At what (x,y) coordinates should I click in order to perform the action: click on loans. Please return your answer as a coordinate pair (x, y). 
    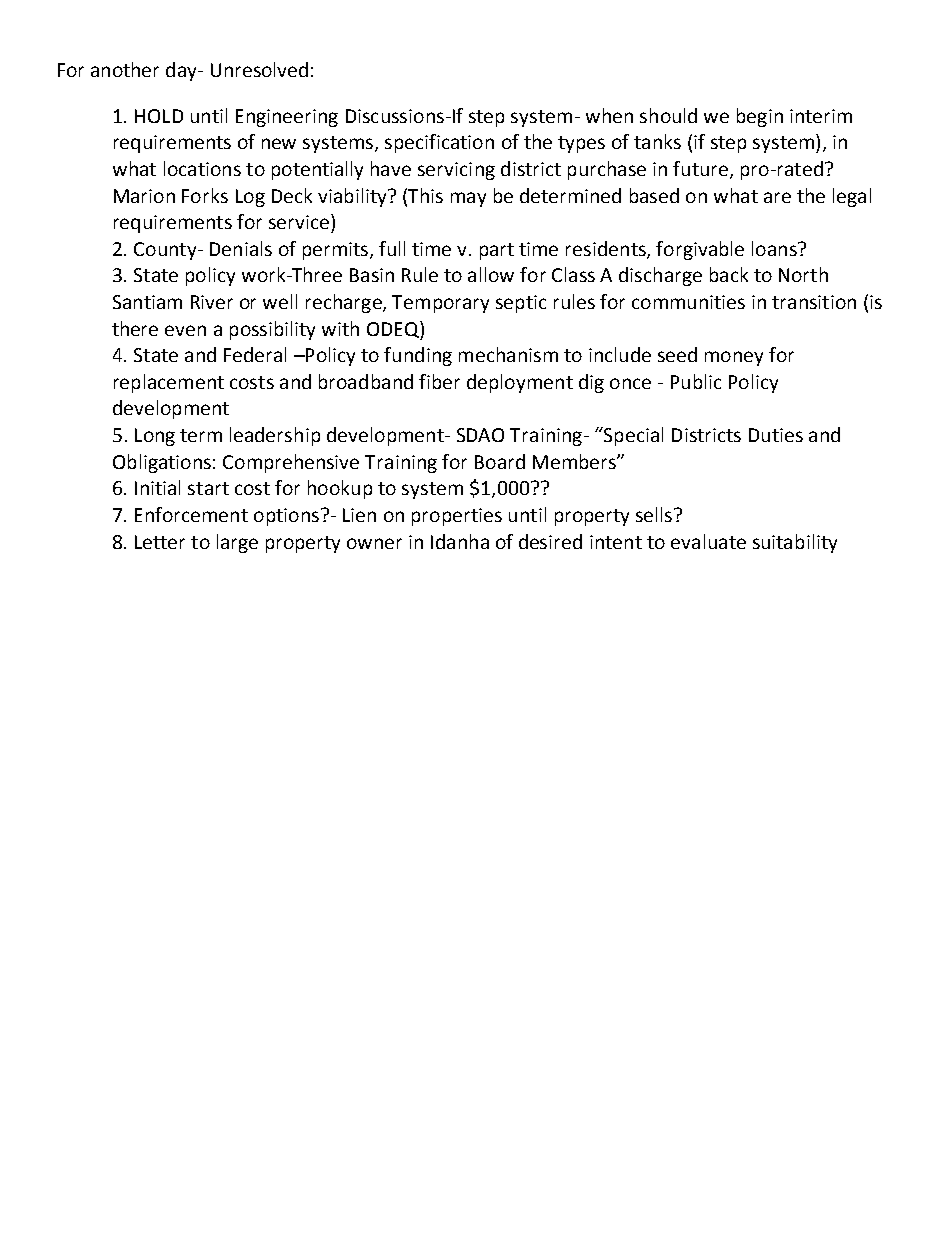
    Looking at the image, I should click on (775, 248).
